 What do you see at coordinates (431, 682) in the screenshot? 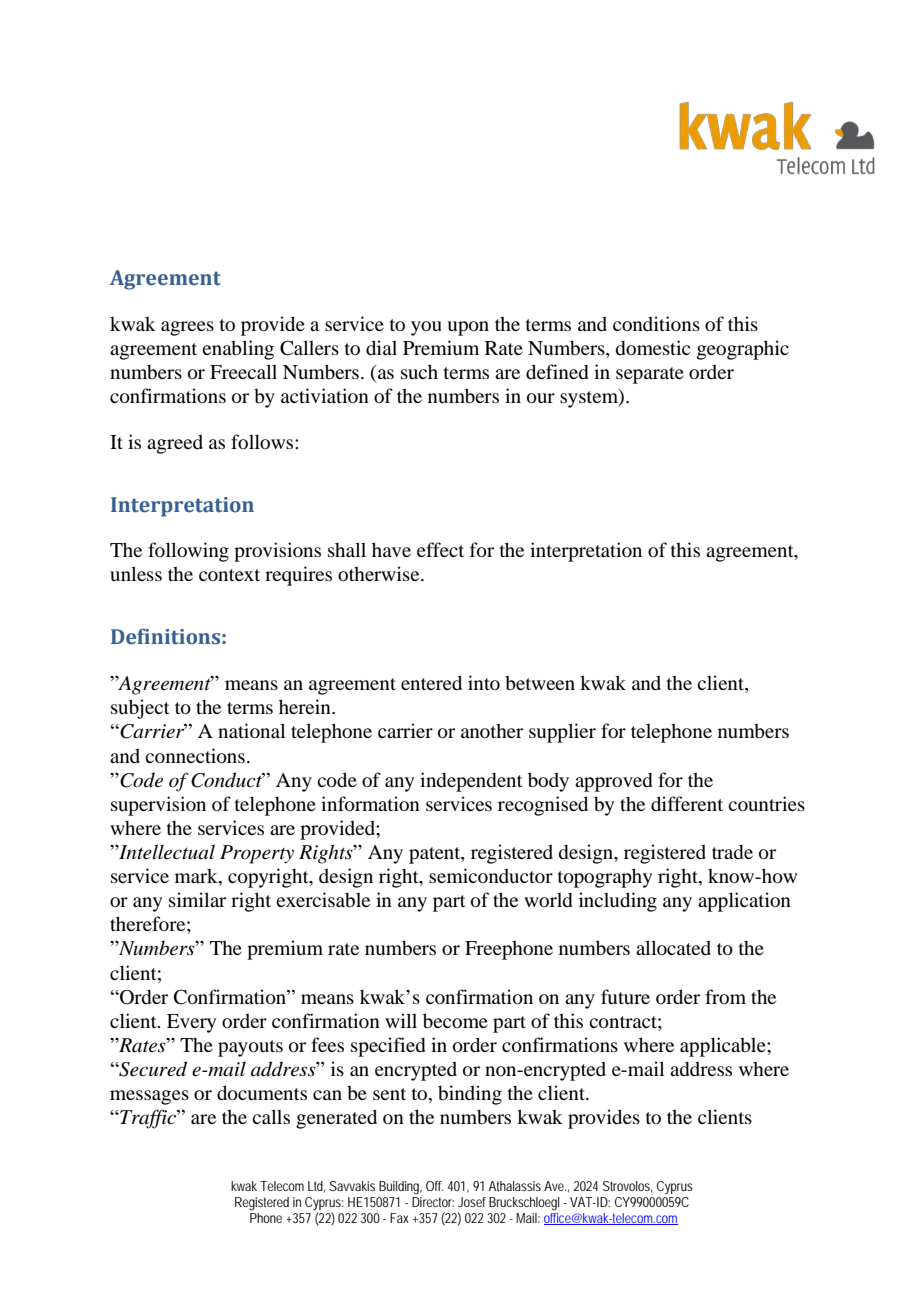
I see `entered` at bounding box center [431, 682].
